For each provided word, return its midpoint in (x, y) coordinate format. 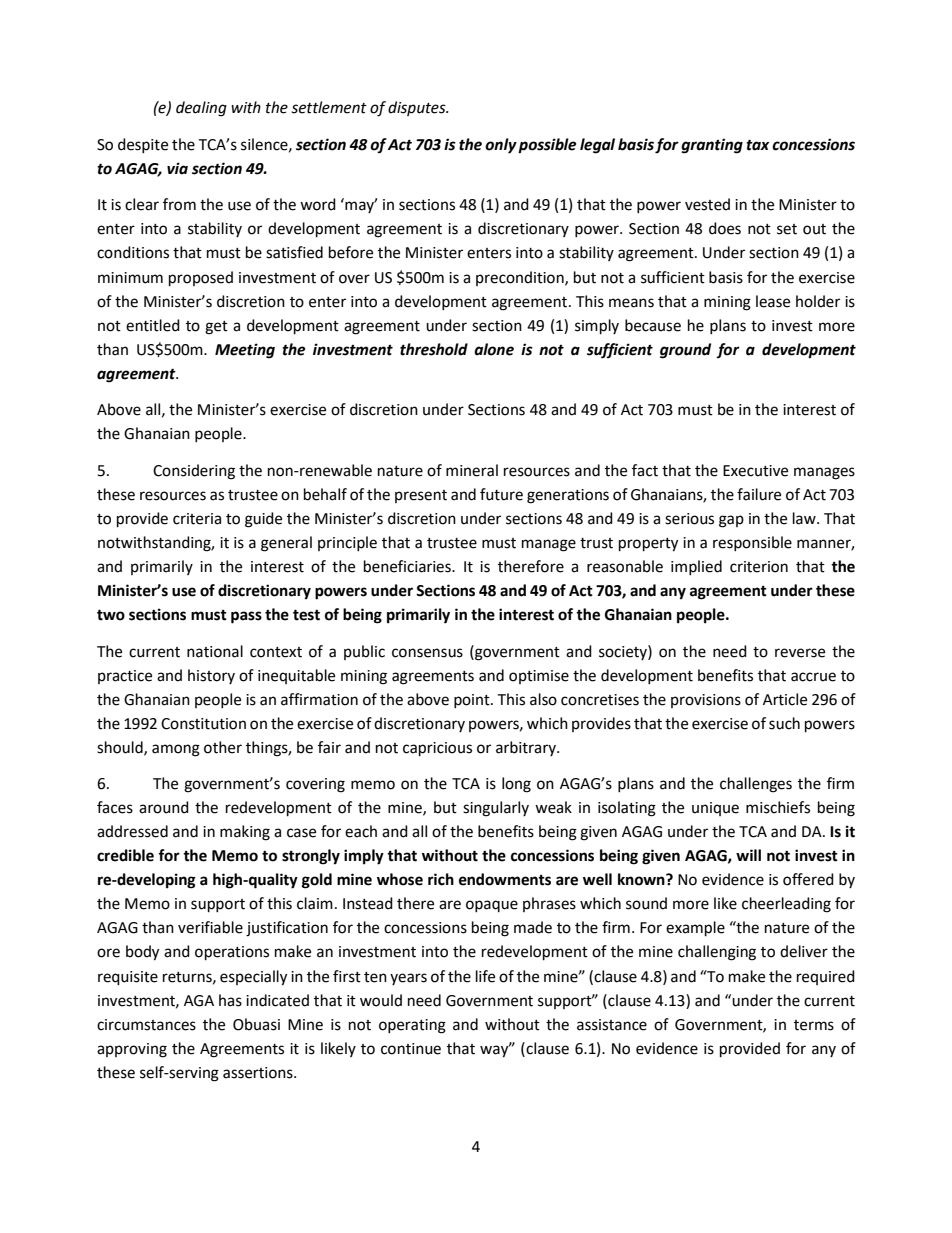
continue (411, 1049)
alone (494, 349)
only (501, 146)
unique (715, 809)
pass (246, 617)
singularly (496, 809)
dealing (201, 109)
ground (685, 351)
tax (757, 145)
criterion (759, 567)
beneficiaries (408, 566)
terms (814, 1025)
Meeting (245, 351)
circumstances (146, 1025)
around (164, 807)
